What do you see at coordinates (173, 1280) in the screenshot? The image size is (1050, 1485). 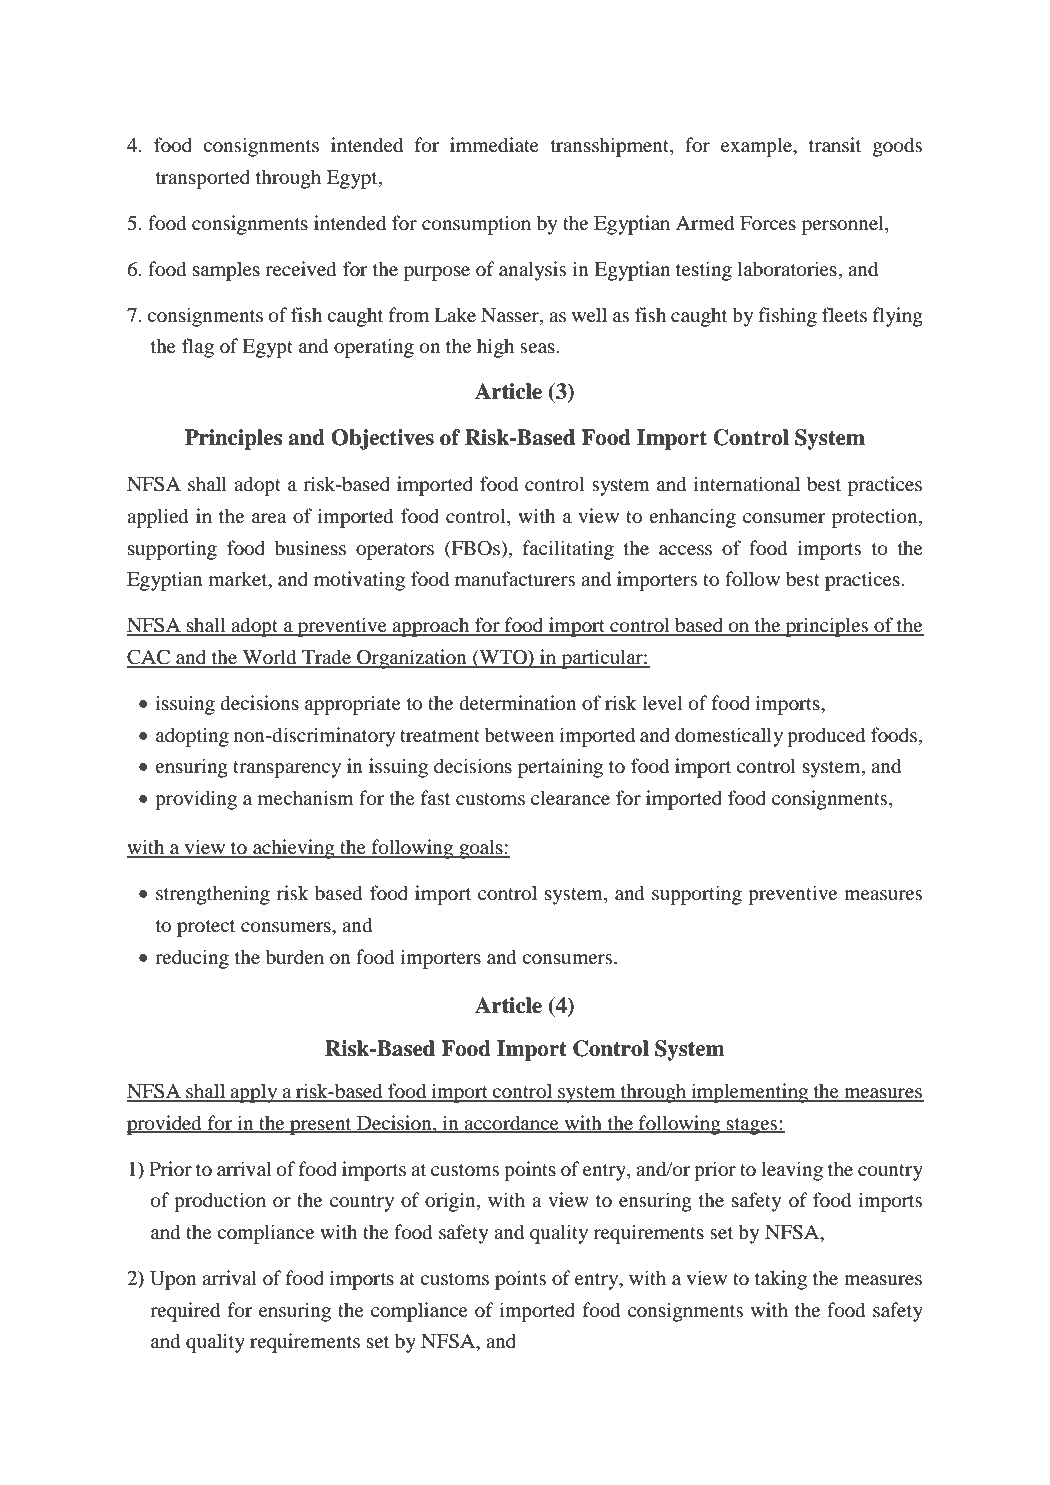 I see `Upon` at bounding box center [173, 1280].
